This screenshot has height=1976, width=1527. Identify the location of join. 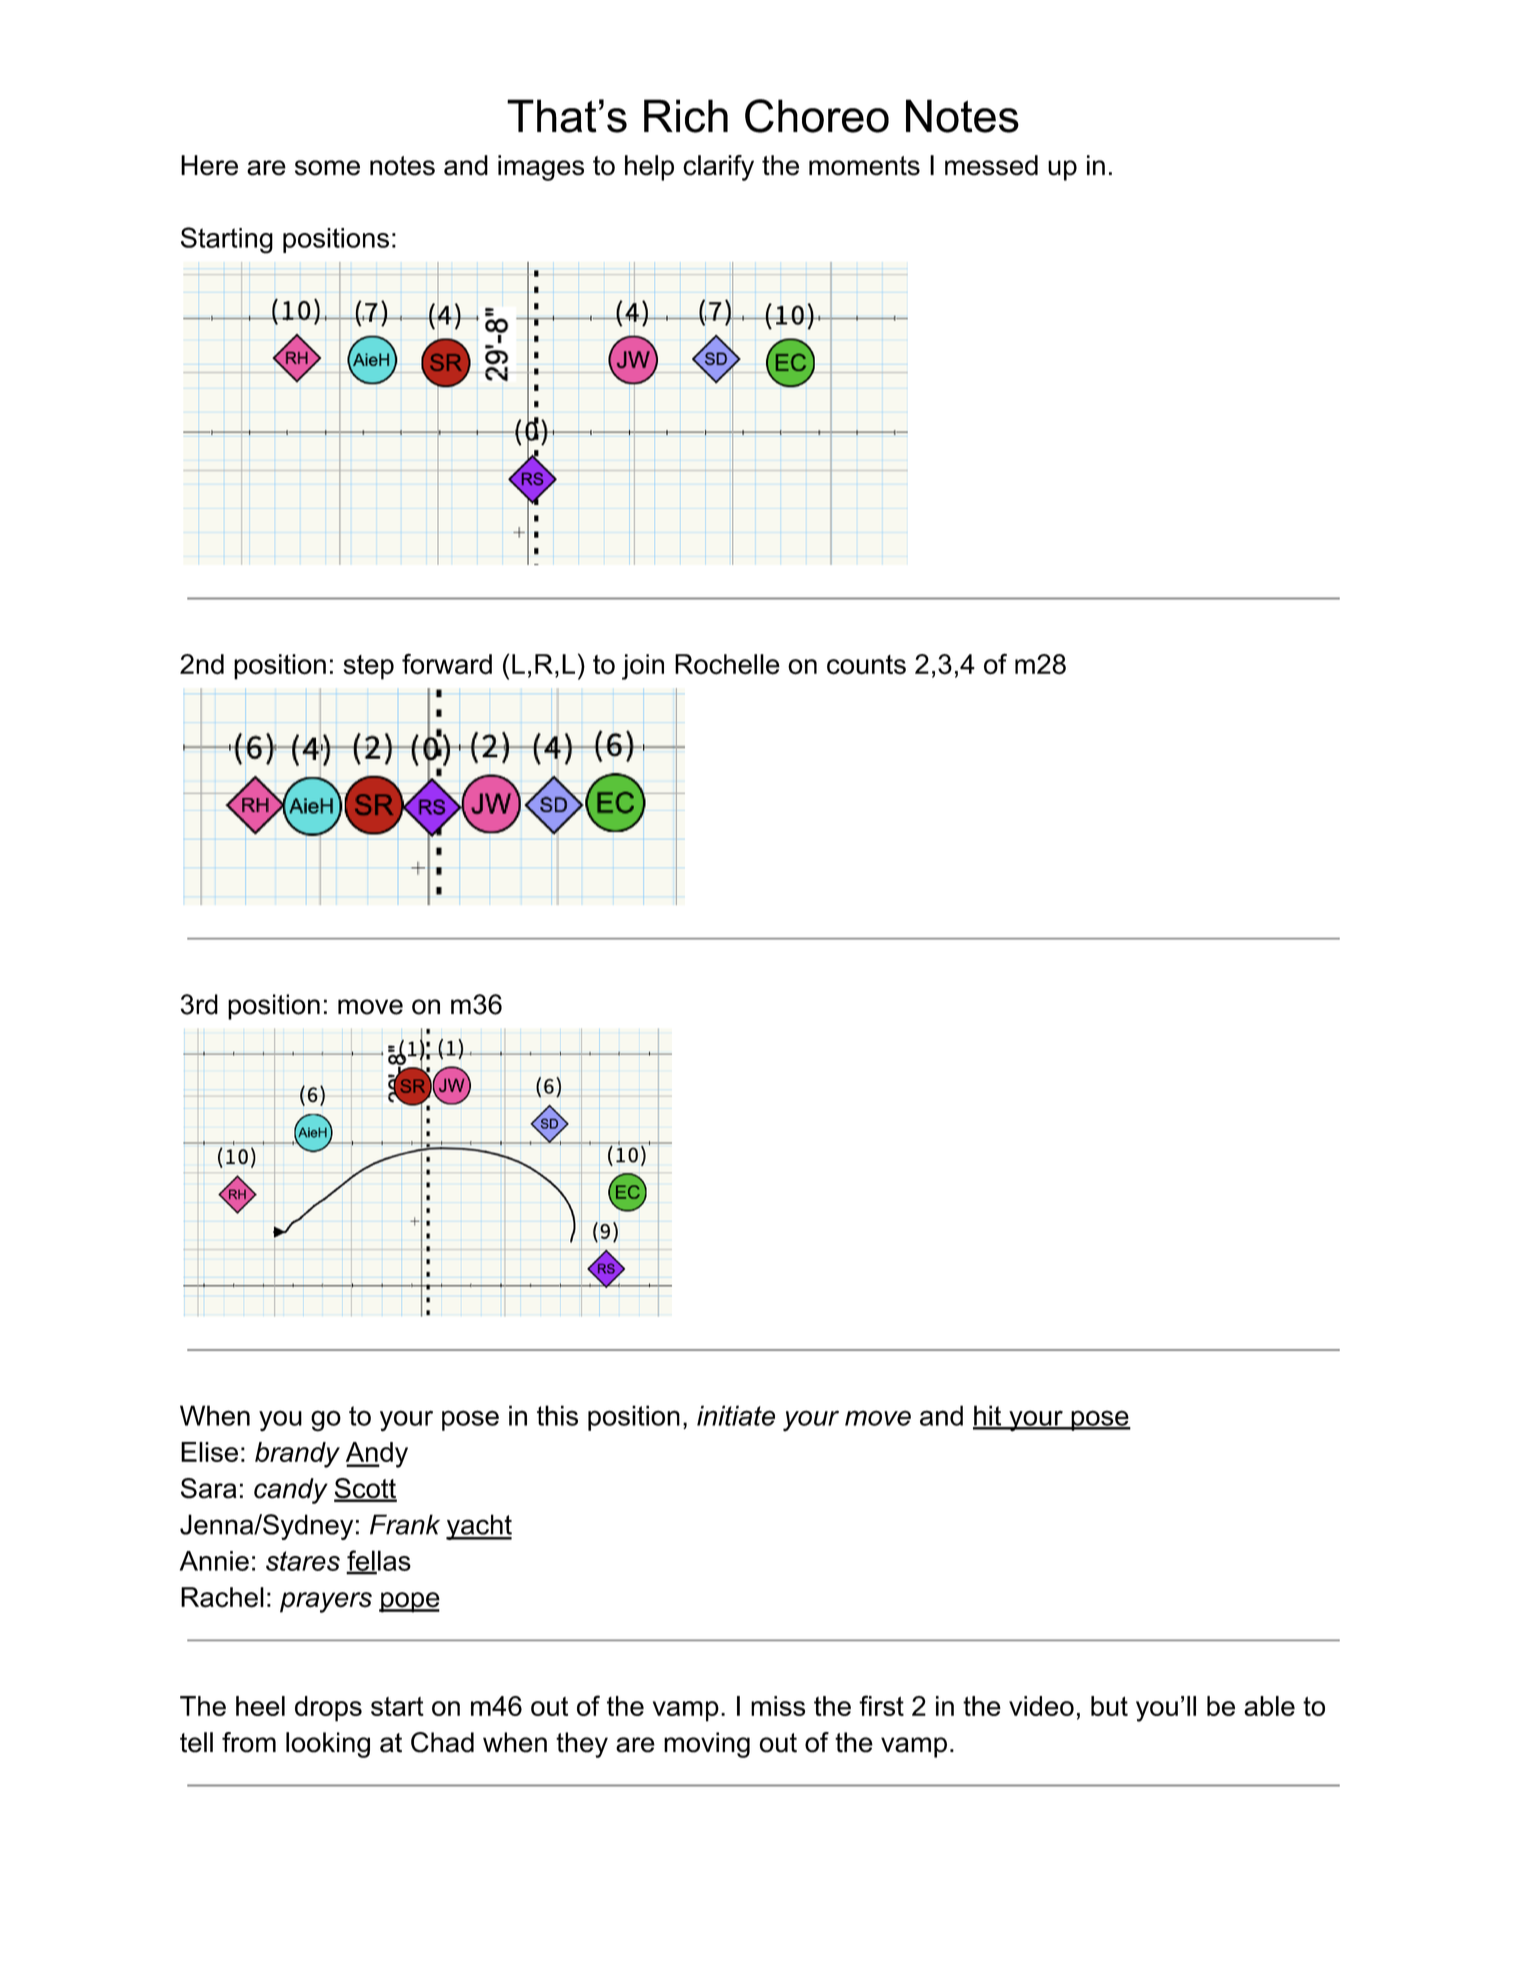
(643, 667).
